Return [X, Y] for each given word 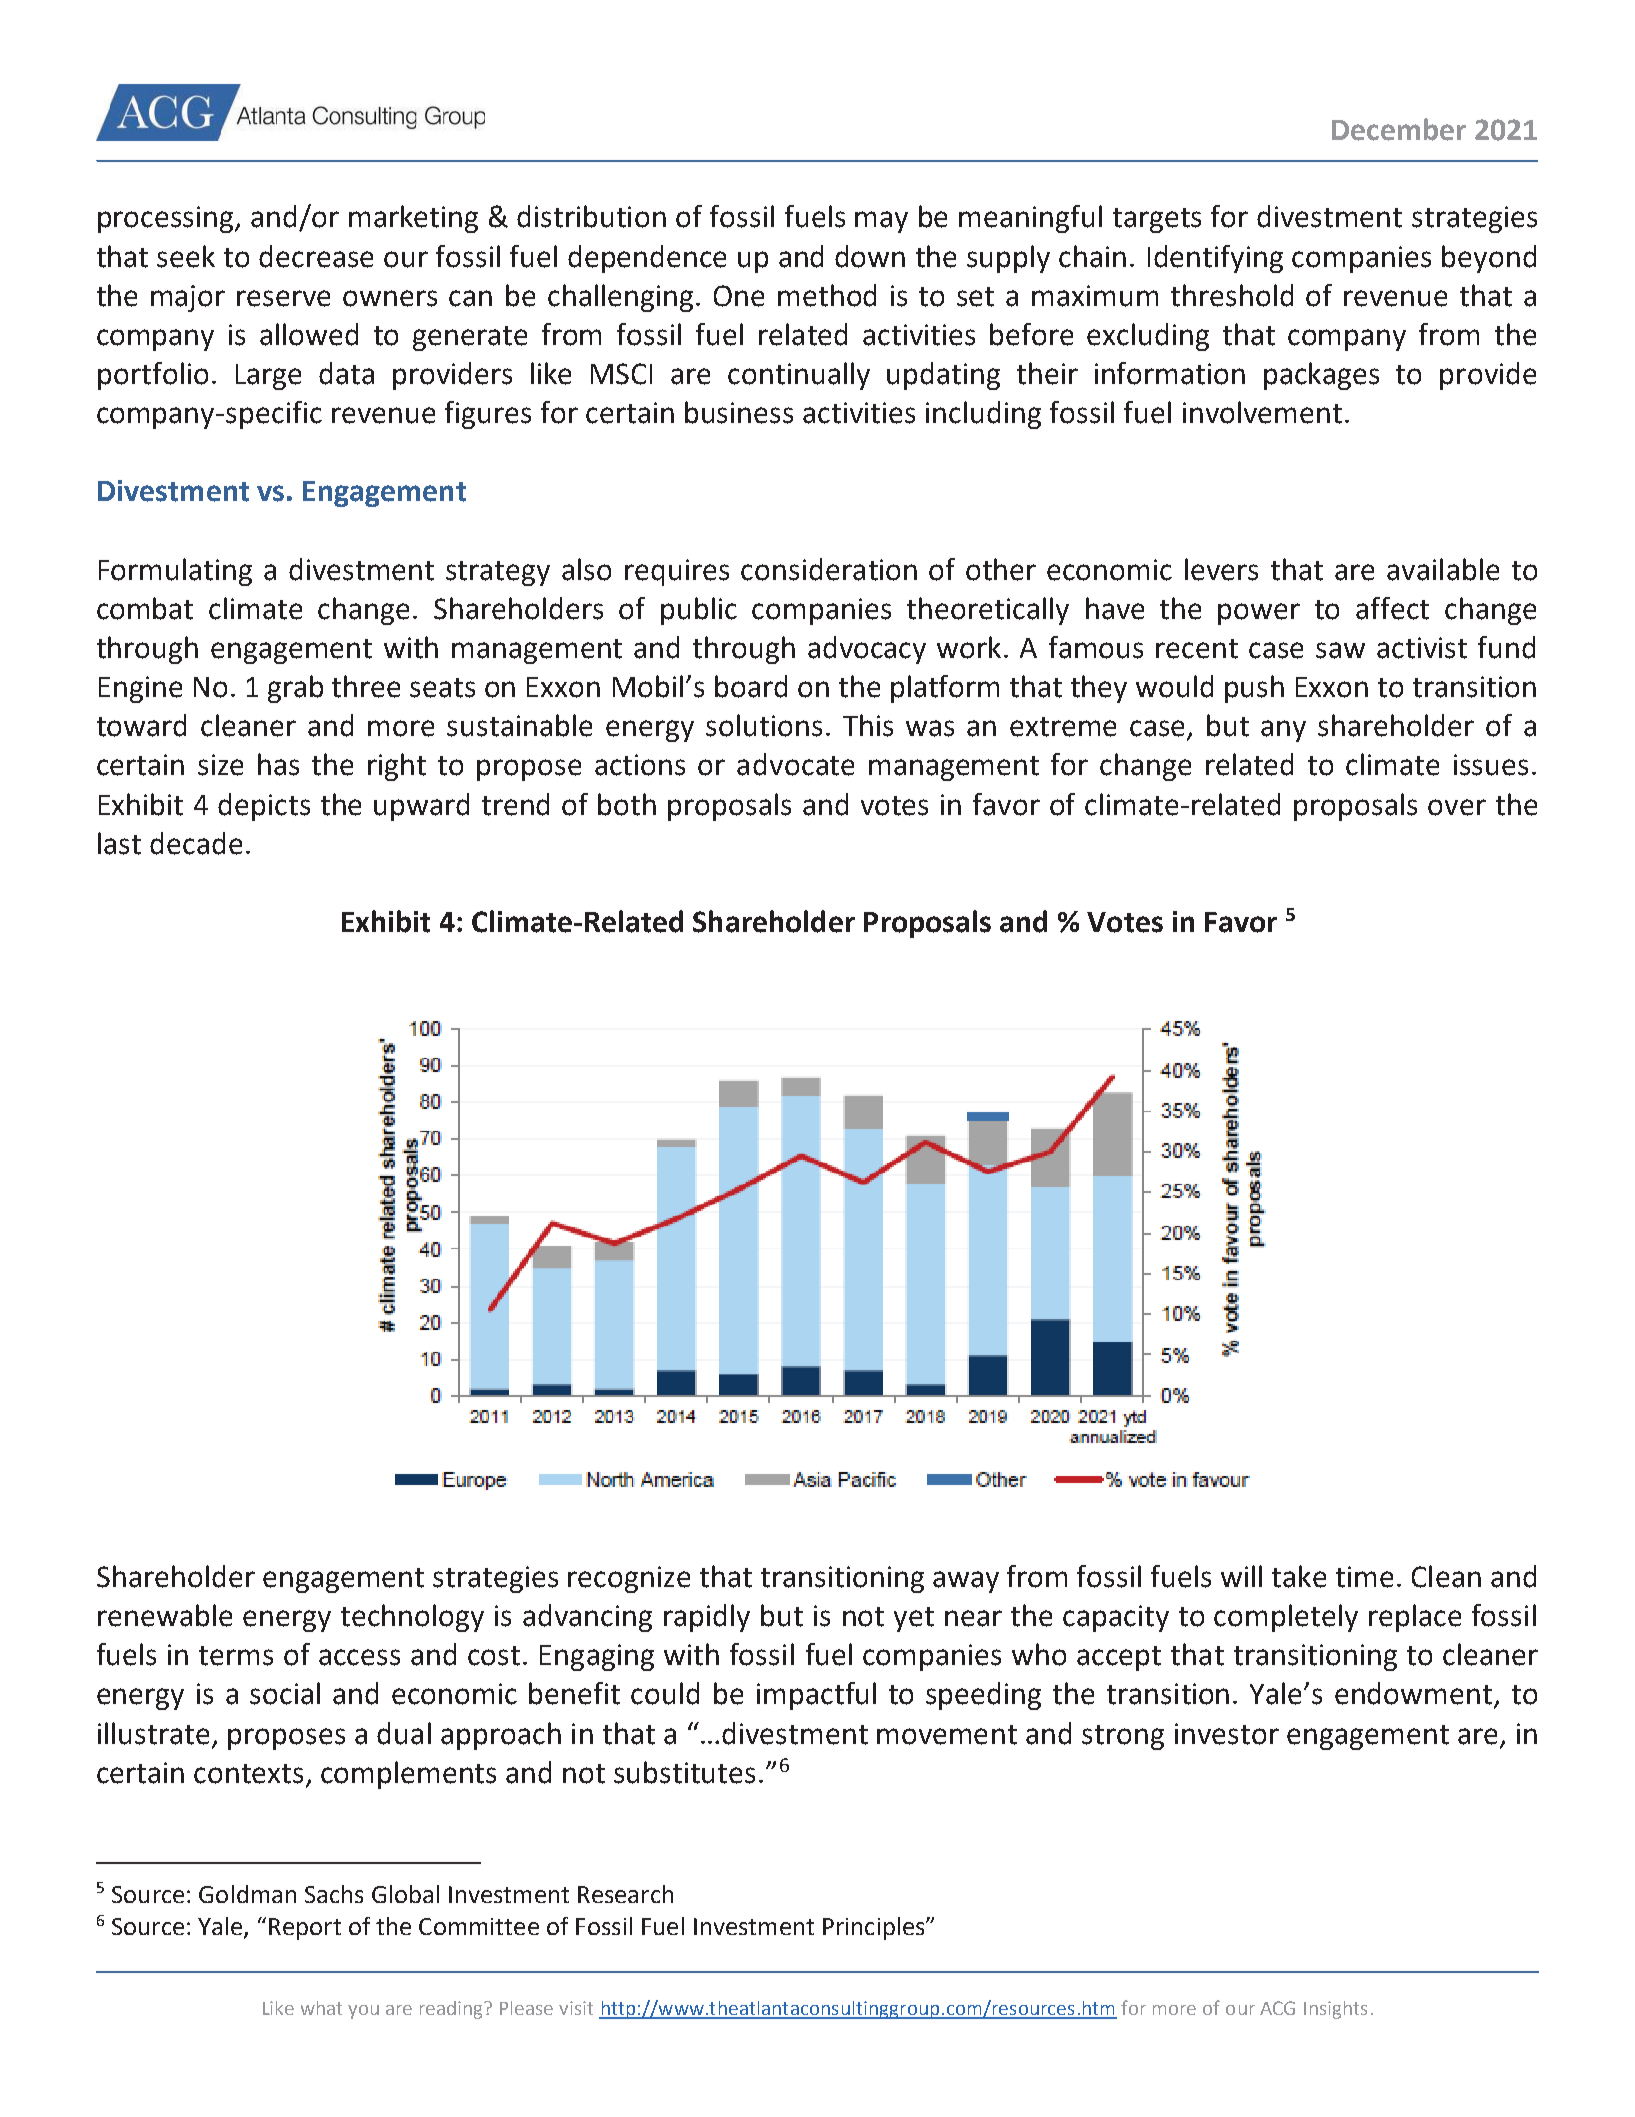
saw [1340, 650]
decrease [316, 256]
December [1399, 129]
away [966, 1582]
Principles [875, 1928]
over [1457, 807]
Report [305, 1929]
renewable [165, 1615]
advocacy [867, 650]
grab [295, 689]
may [881, 222]
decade [196, 843]
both [627, 804]
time [1364, 1577]
